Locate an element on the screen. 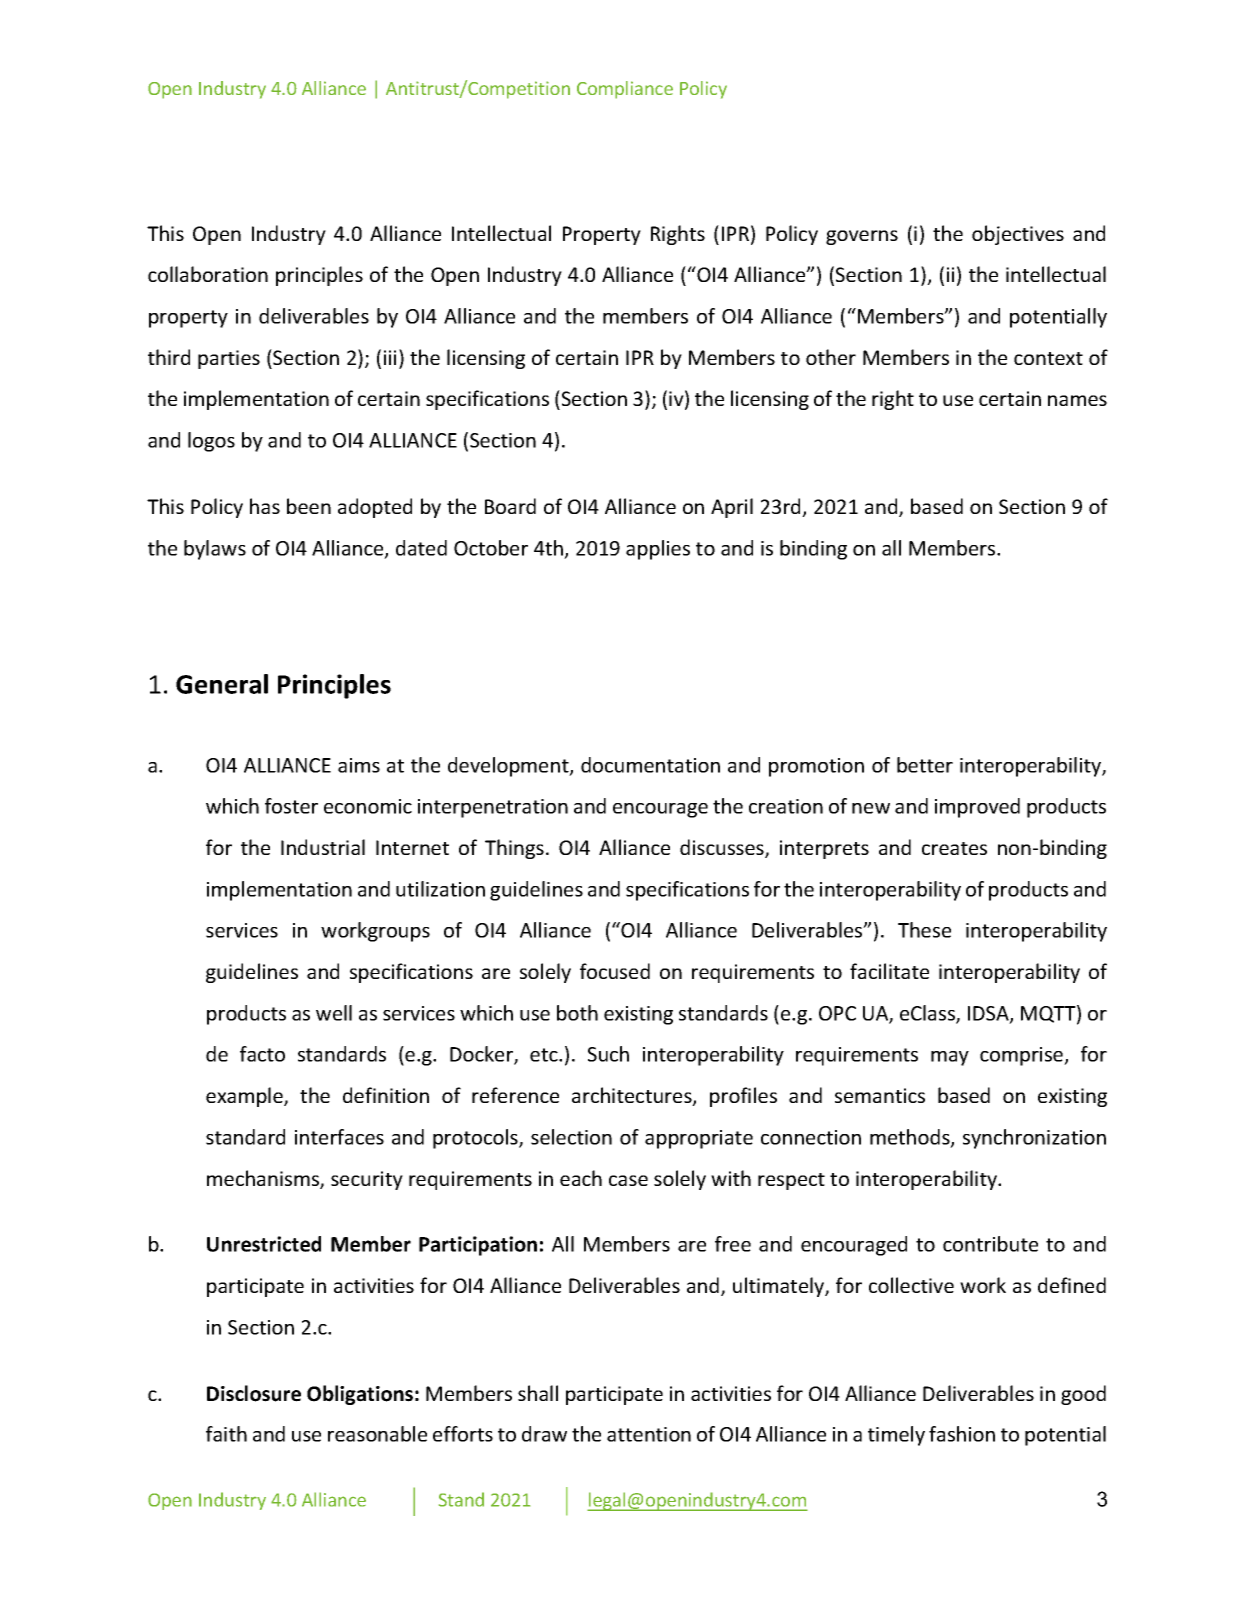  collaboration is located at coordinates (208, 274).
